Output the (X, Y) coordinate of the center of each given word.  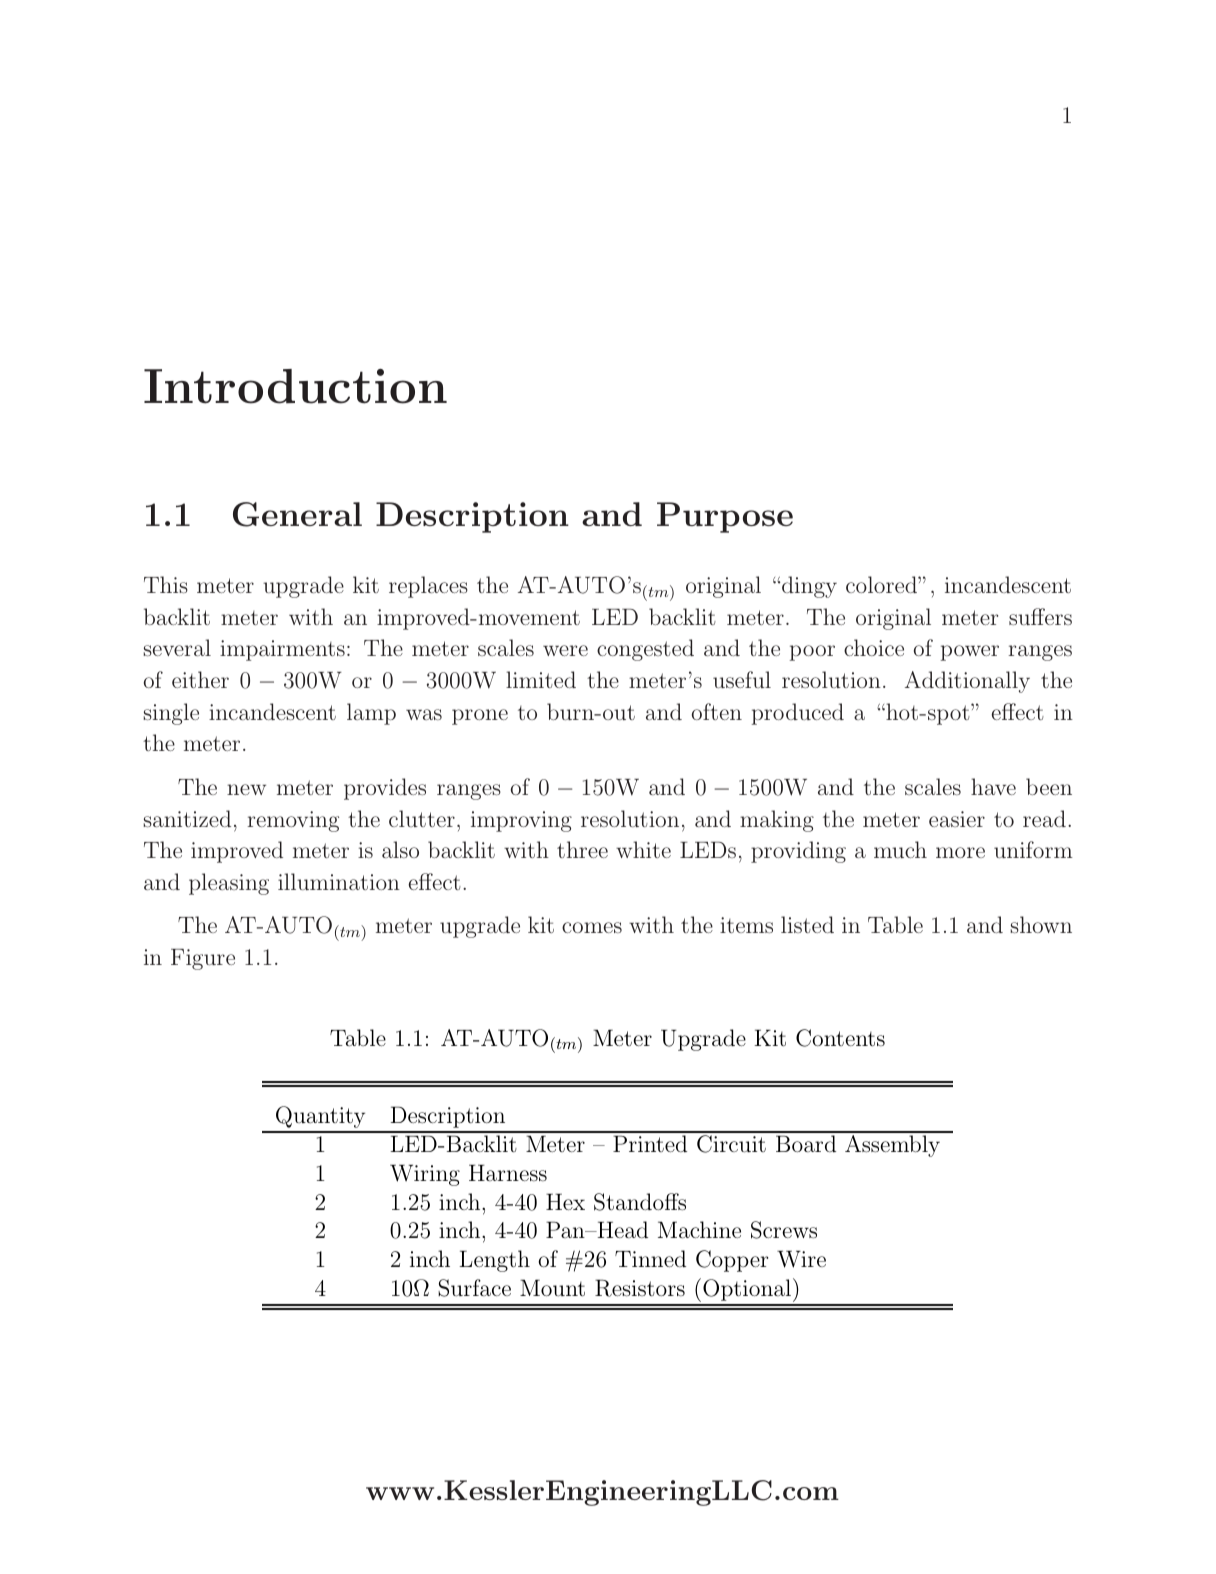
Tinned (650, 1258)
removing (293, 821)
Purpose (725, 517)
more (960, 852)
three (582, 849)
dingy (809, 587)
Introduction (295, 386)
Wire (801, 1259)
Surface (474, 1288)
